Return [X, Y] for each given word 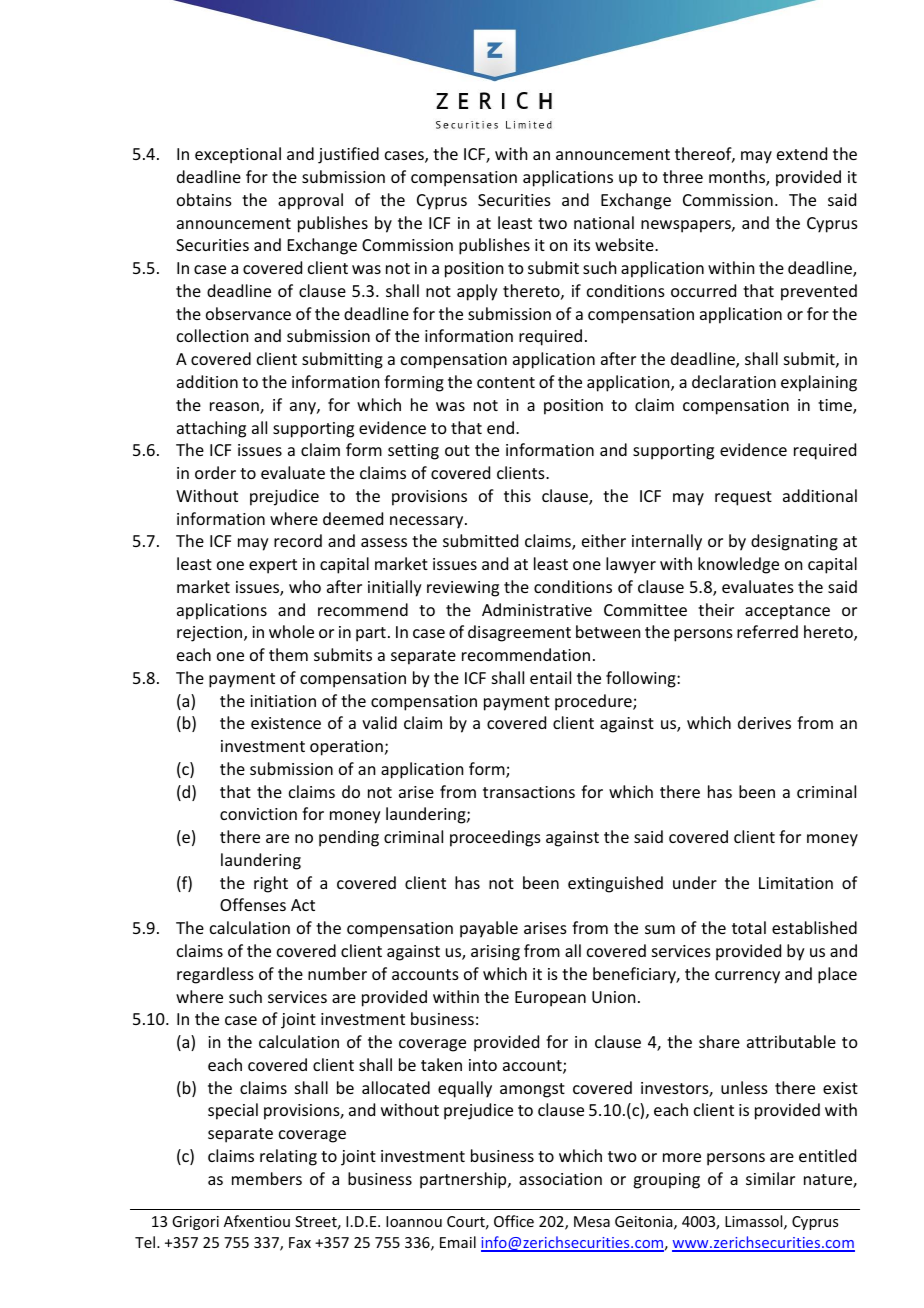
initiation [283, 701]
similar [770, 1178]
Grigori [195, 1223]
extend [802, 153]
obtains [204, 199]
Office [514, 1221]
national [604, 222]
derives [764, 722]
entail [550, 677]
